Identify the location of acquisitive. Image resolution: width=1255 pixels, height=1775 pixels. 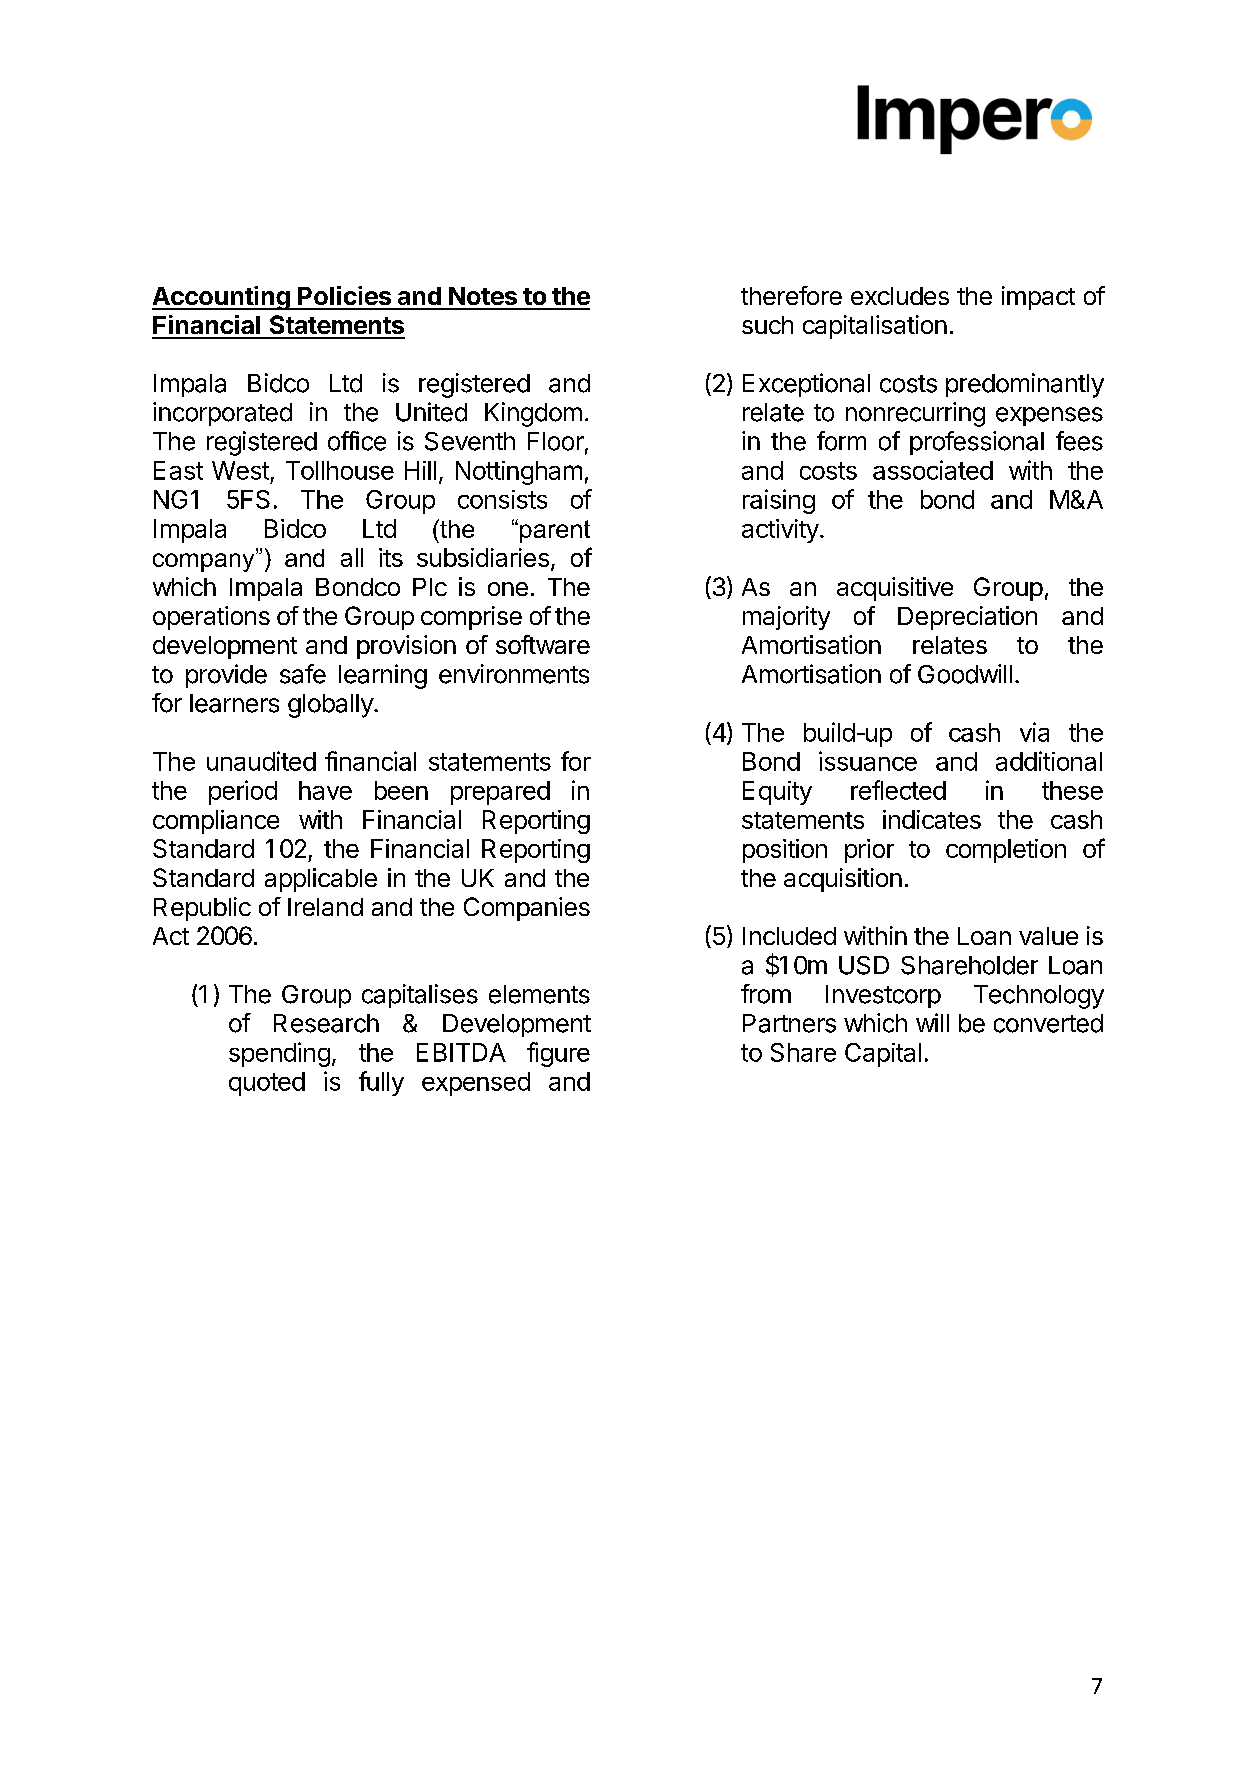
(895, 589).
